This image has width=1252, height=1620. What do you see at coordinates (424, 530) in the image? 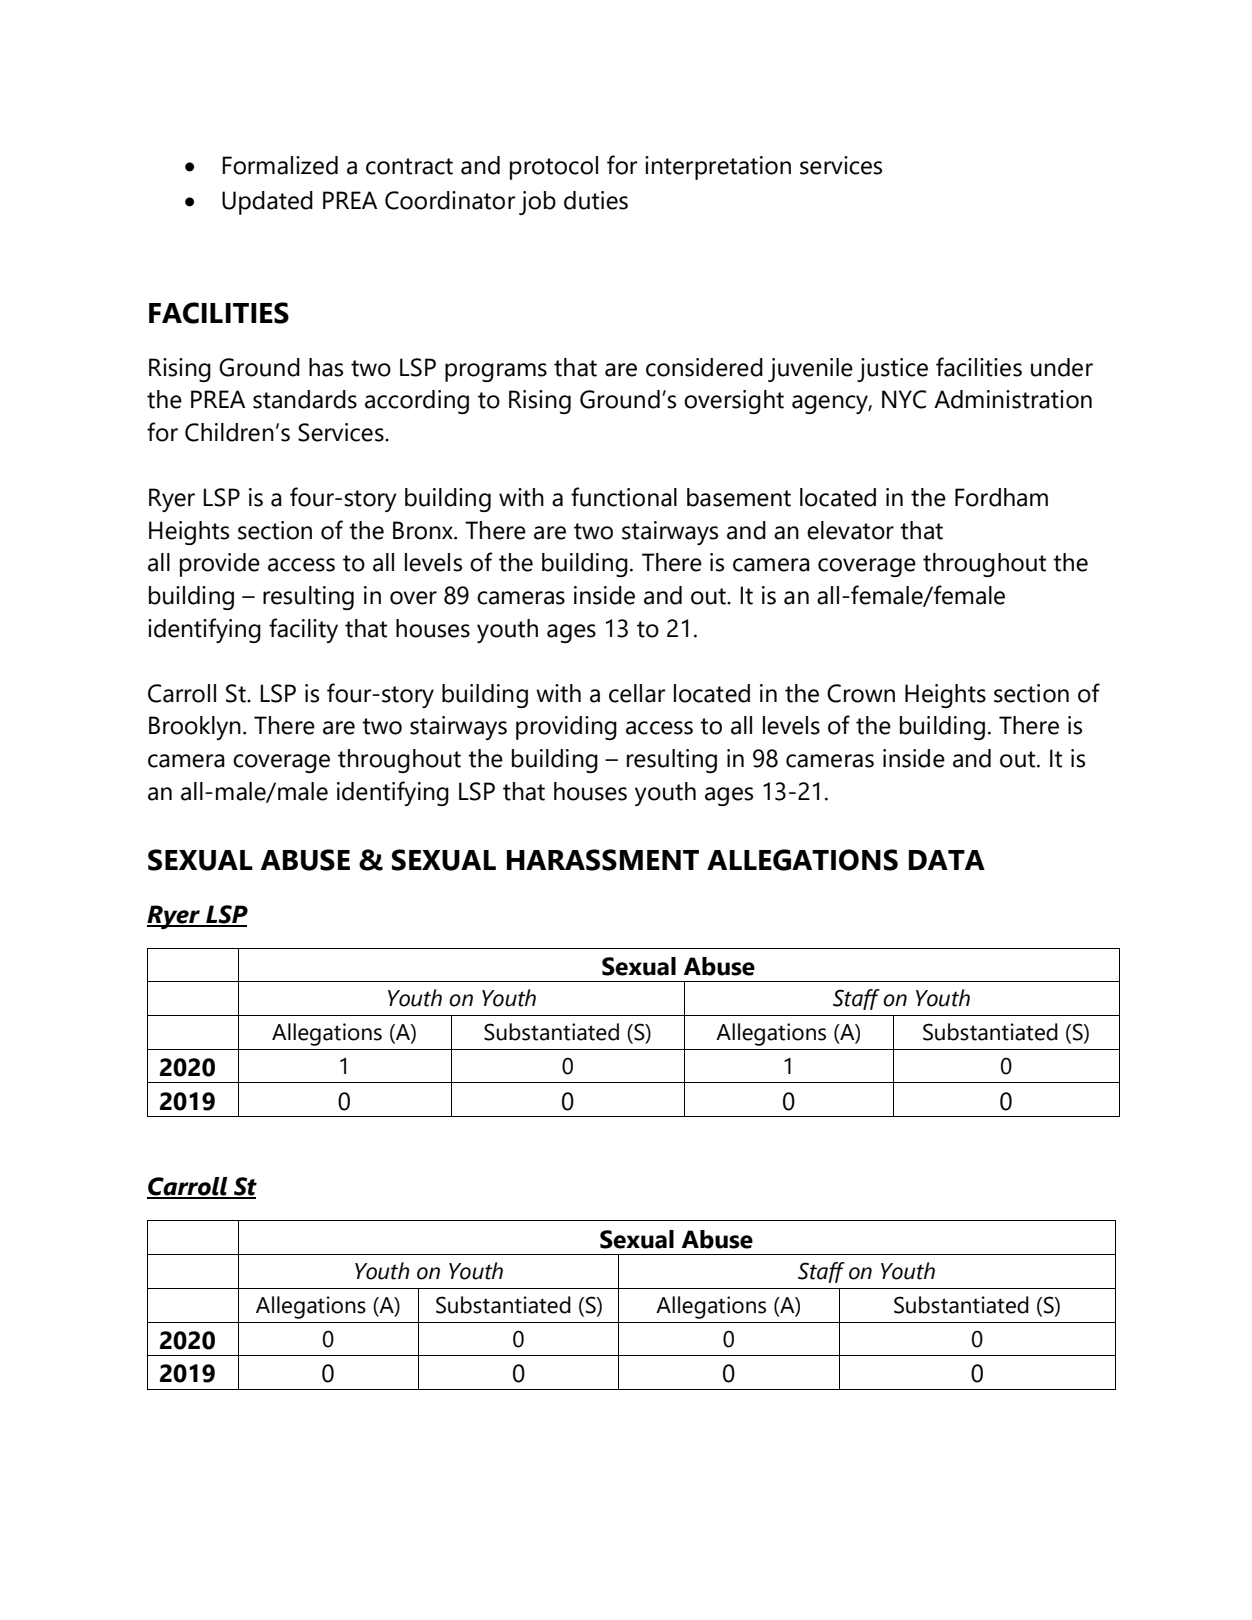
I see `Bronx` at bounding box center [424, 530].
